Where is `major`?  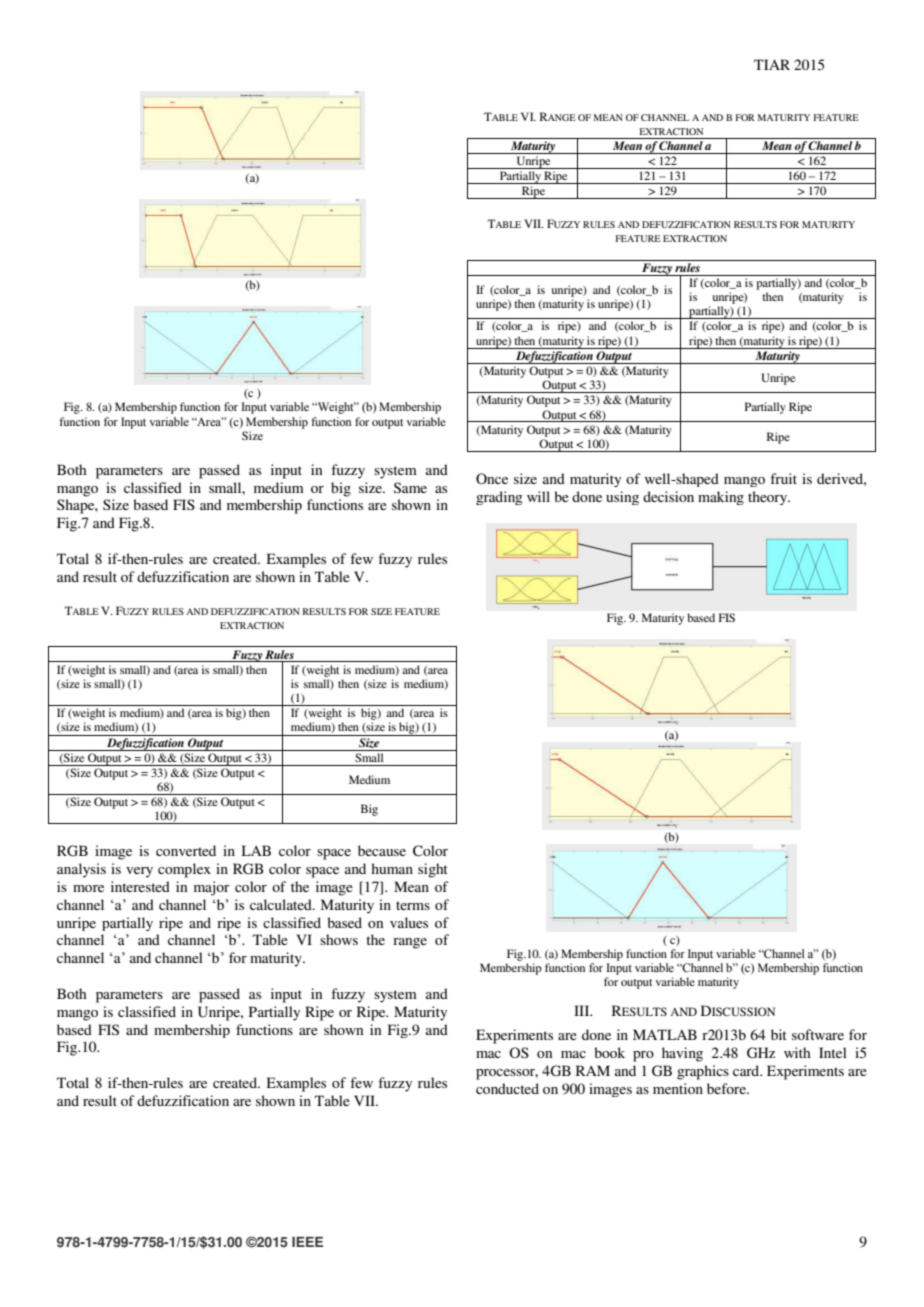 major is located at coordinates (212, 888).
